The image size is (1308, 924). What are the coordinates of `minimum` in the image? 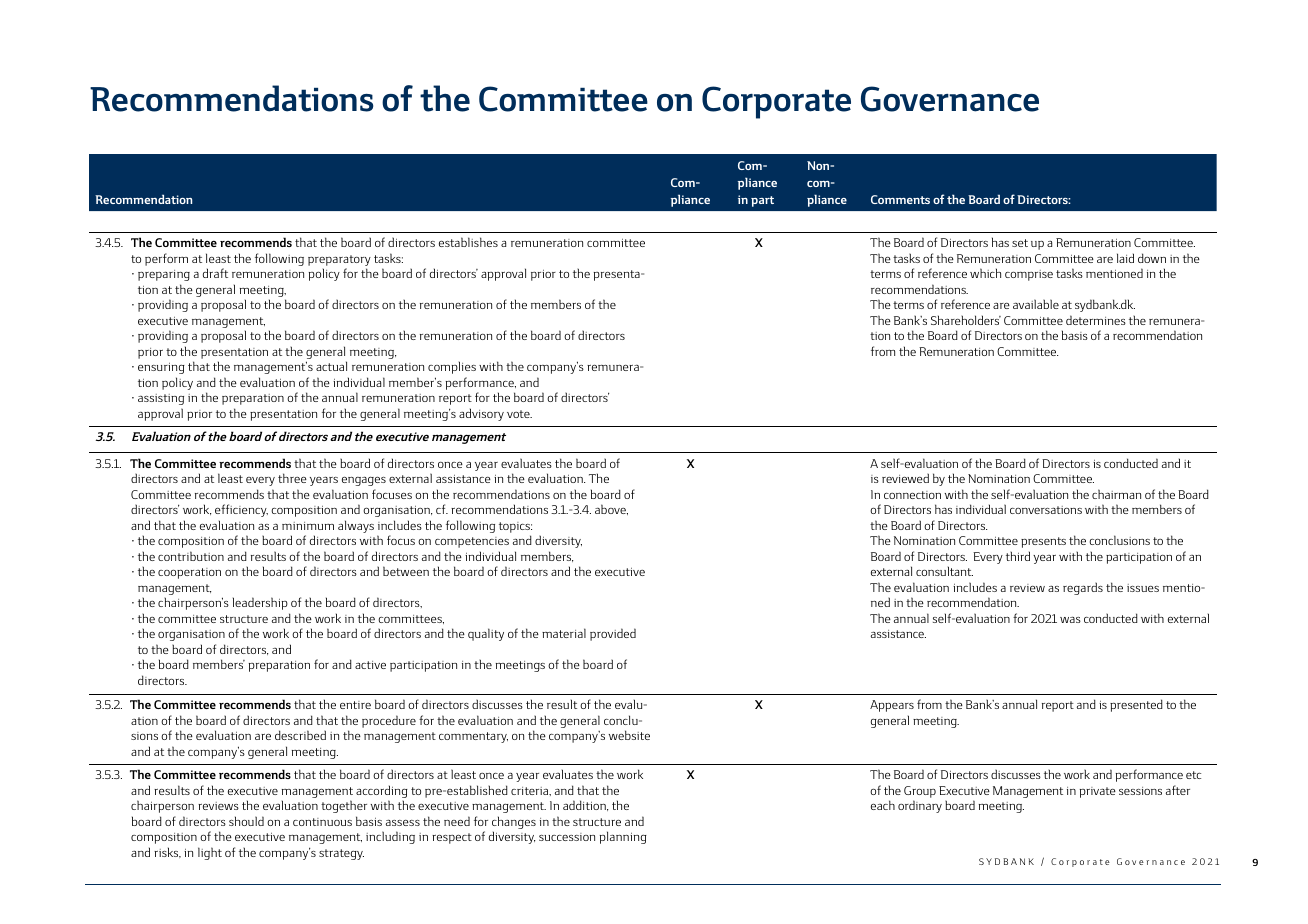 It's located at (308, 526).
